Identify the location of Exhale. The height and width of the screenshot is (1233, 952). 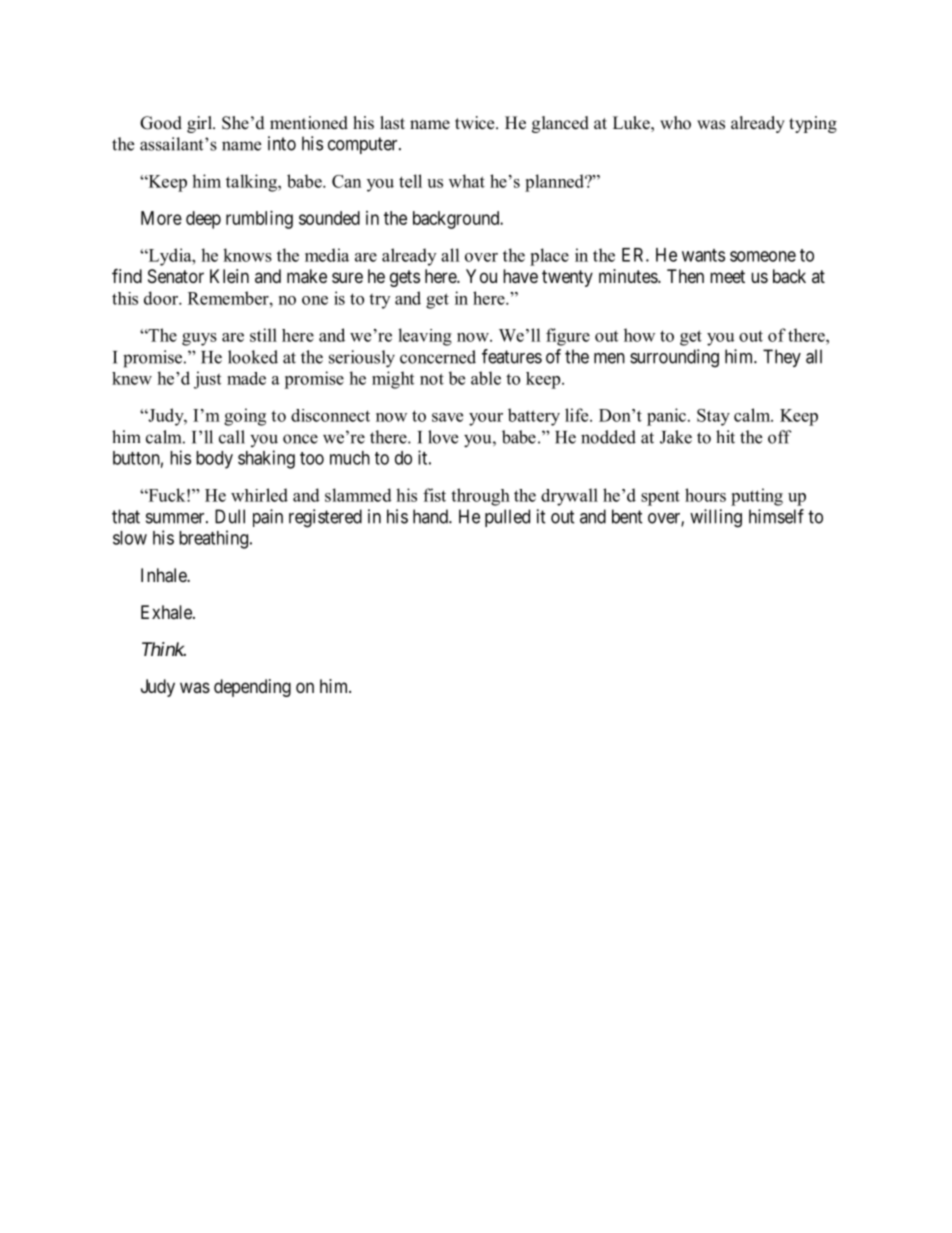
(167, 612).
